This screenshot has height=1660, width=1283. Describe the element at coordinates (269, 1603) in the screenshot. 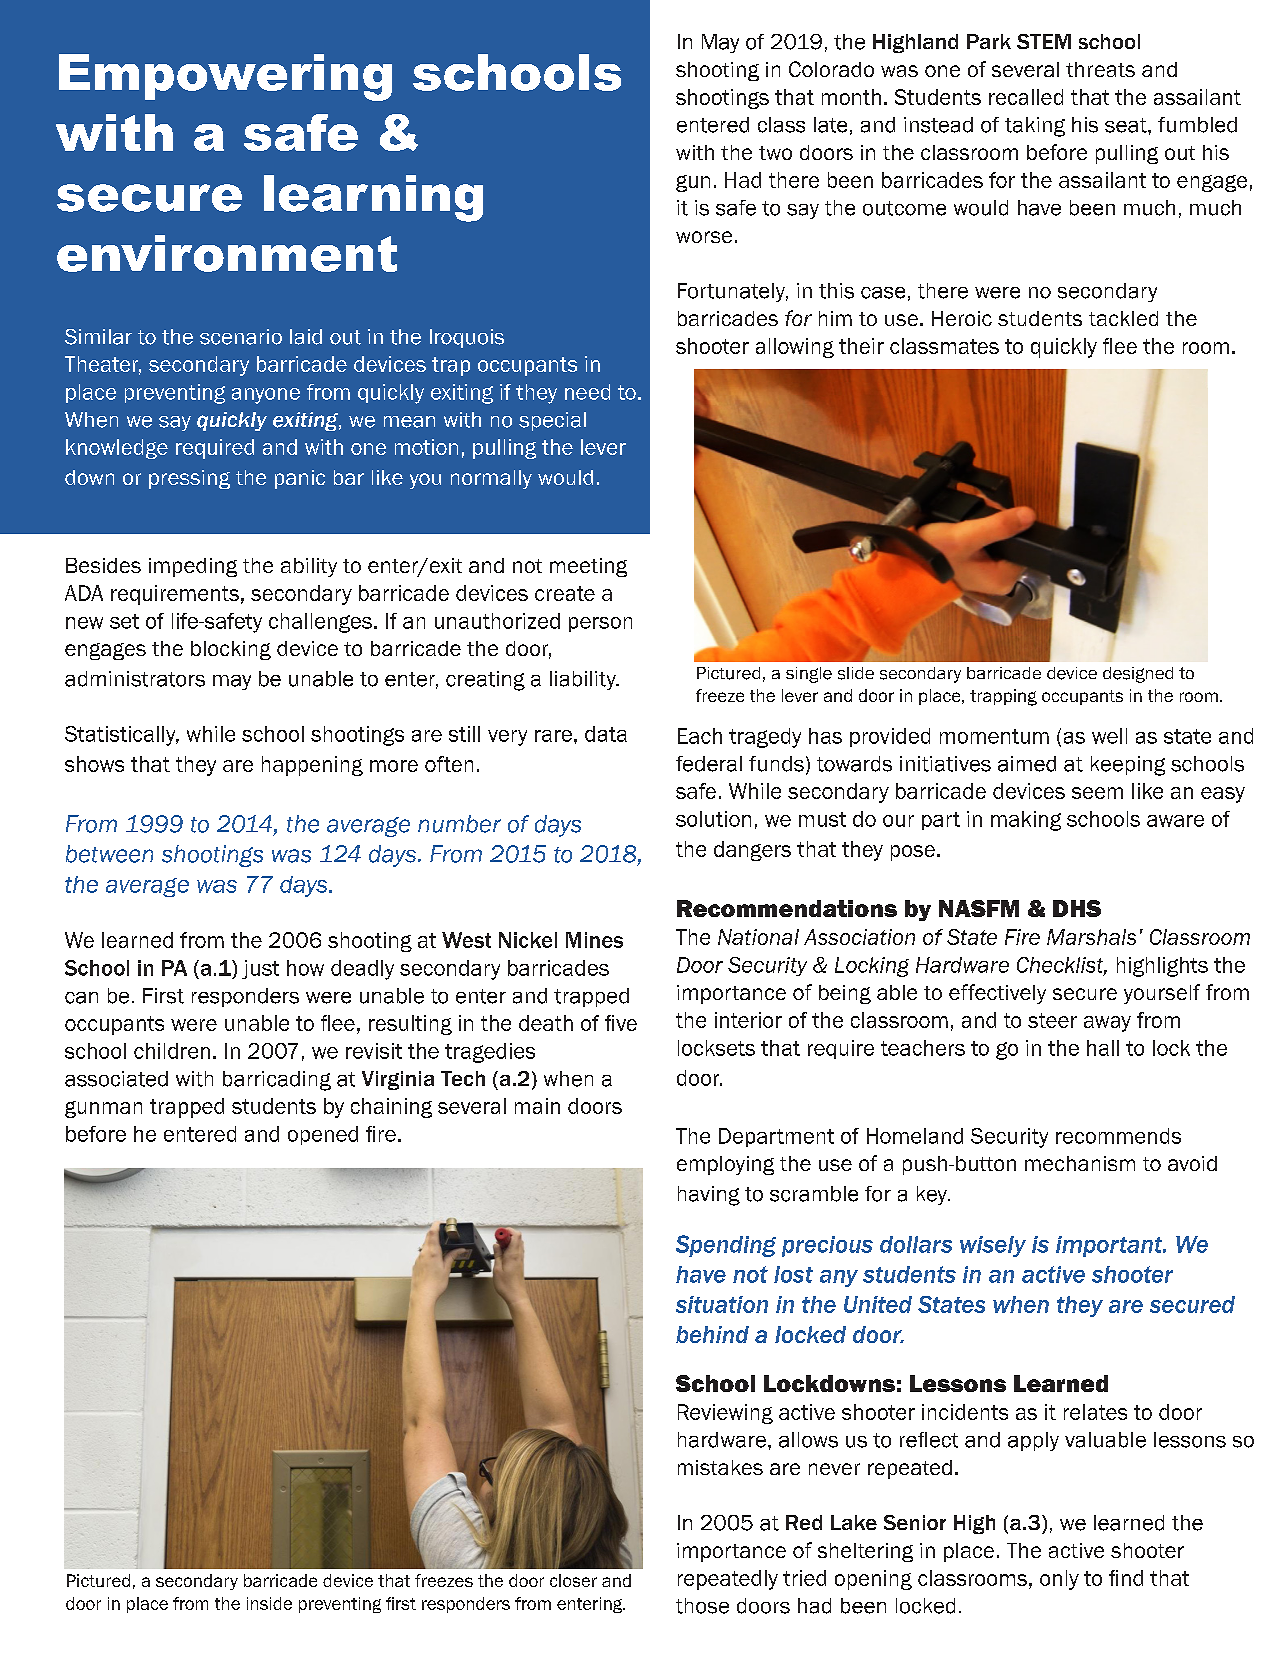

I see `inside` at that location.
